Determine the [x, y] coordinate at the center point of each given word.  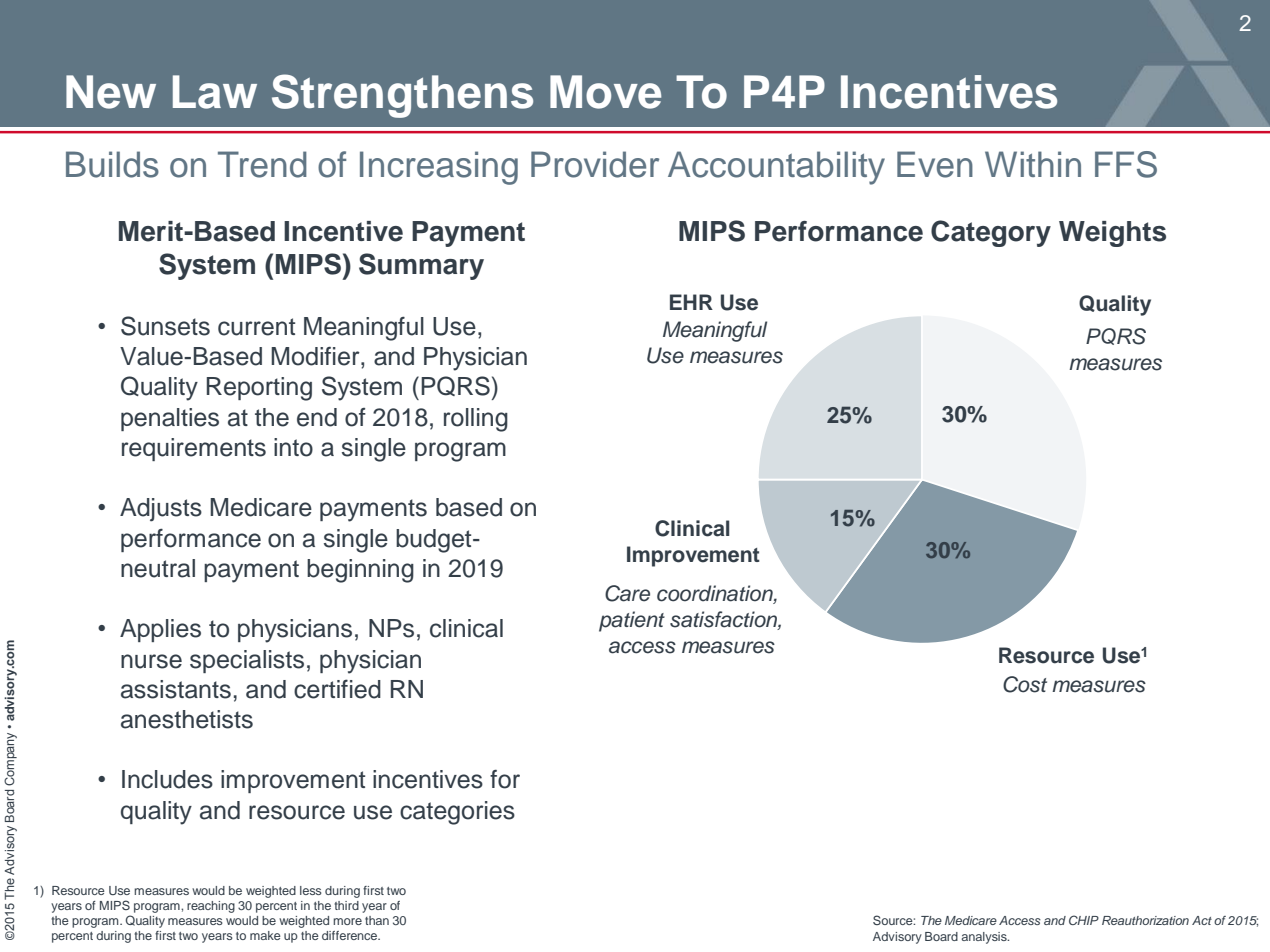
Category [991, 233]
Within [1033, 164]
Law [215, 92]
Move [605, 92]
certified [337, 689]
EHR [691, 302]
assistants [176, 689]
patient [632, 621]
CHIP [1084, 920]
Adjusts [161, 510]
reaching [211, 907]
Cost [1025, 684]
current [256, 327]
